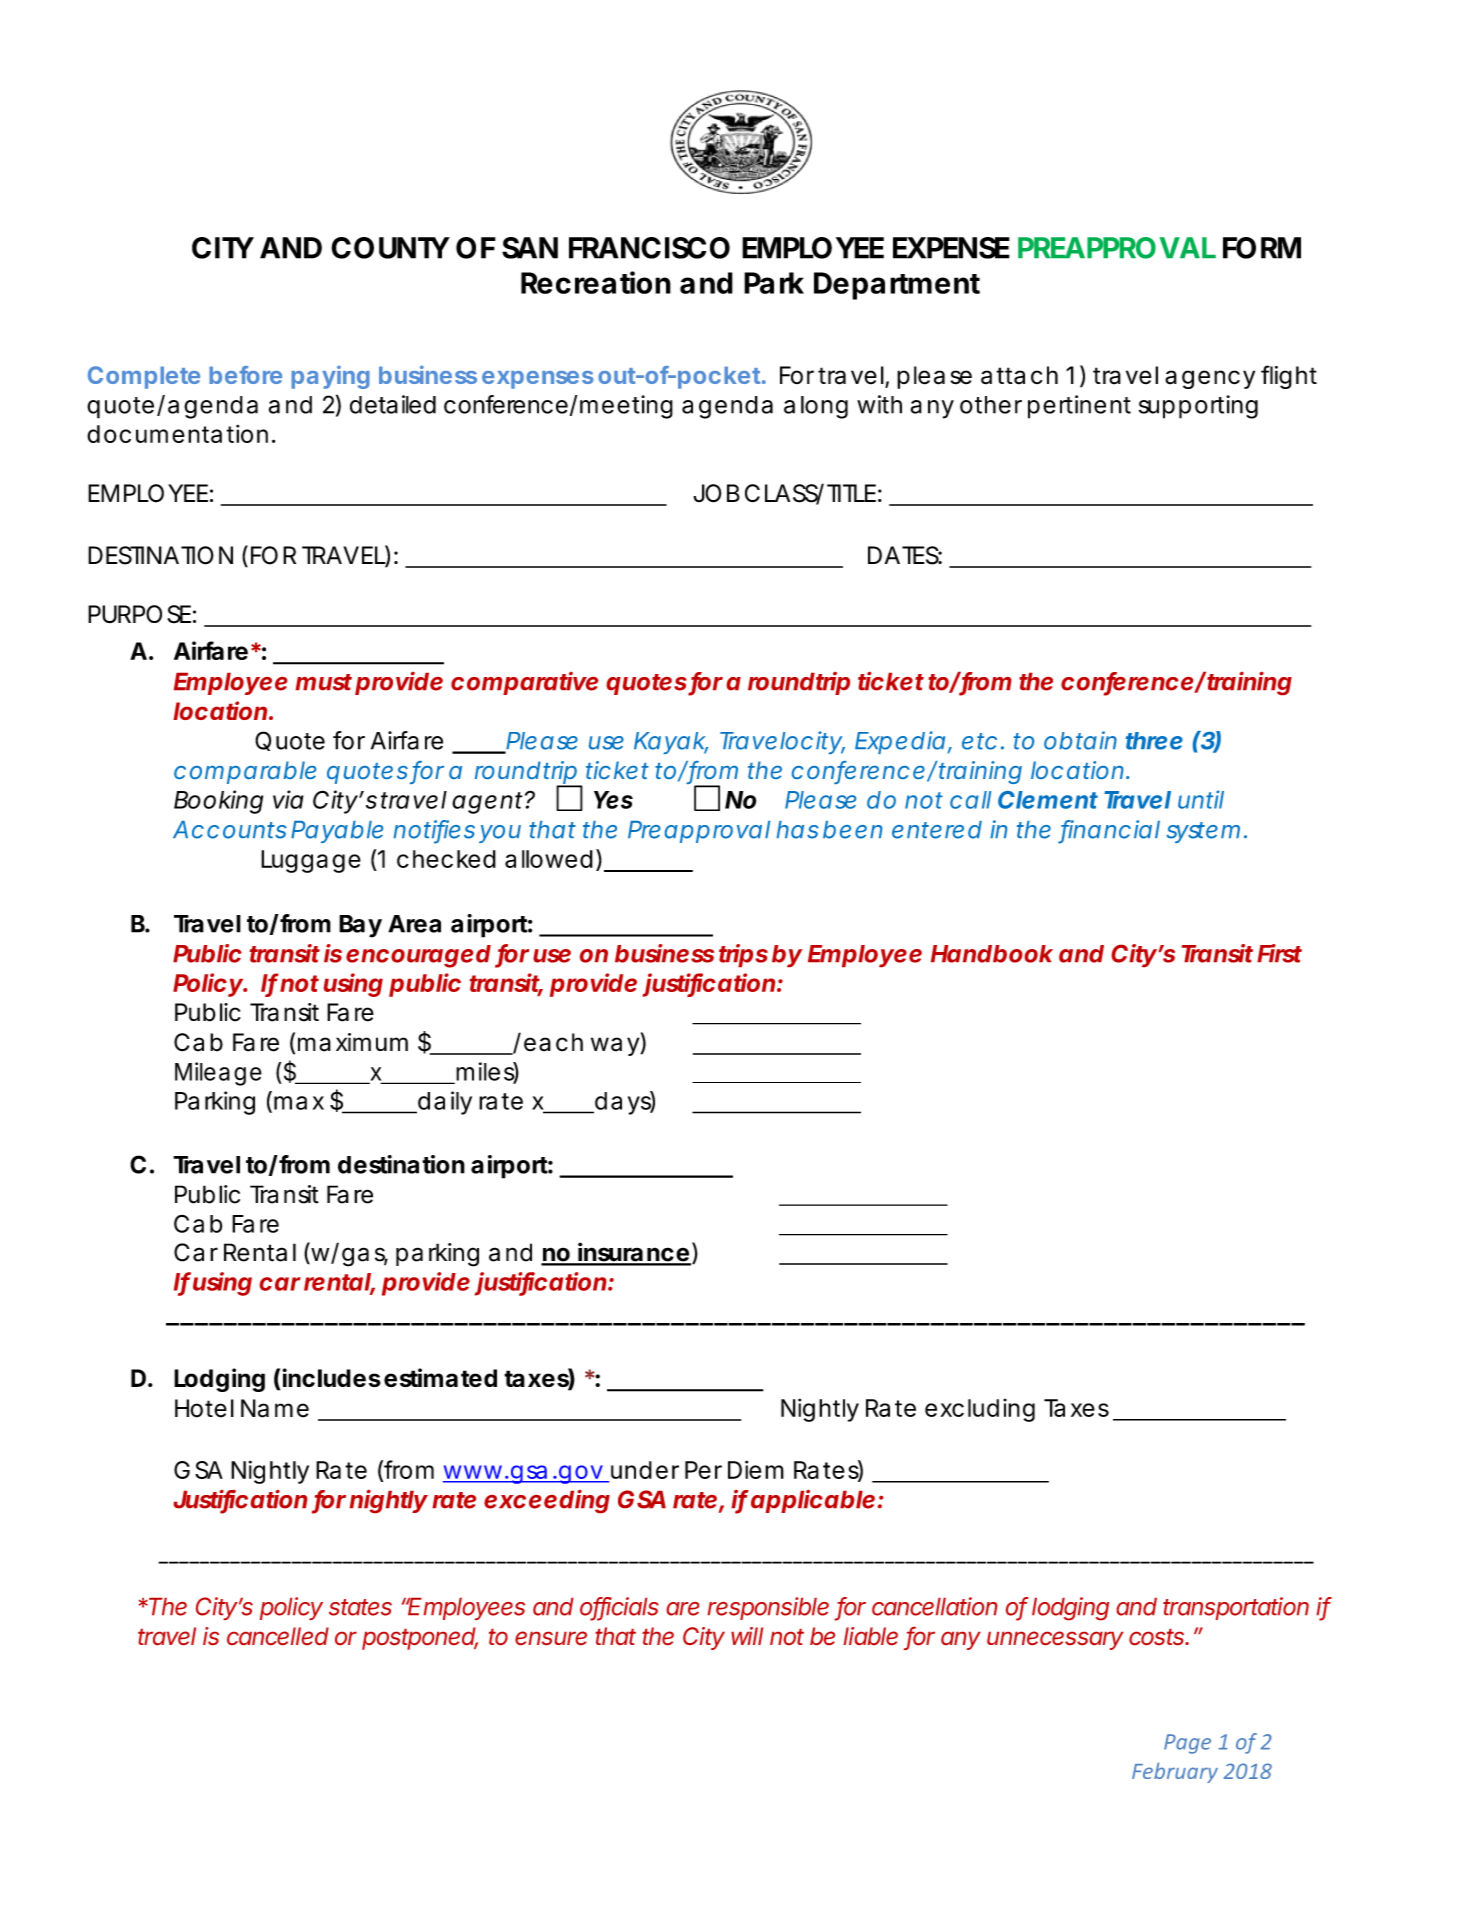 This screenshot has height=1905, width=1472. Describe the element at coordinates (177, 434) in the screenshot. I see `documentation` at that location.
